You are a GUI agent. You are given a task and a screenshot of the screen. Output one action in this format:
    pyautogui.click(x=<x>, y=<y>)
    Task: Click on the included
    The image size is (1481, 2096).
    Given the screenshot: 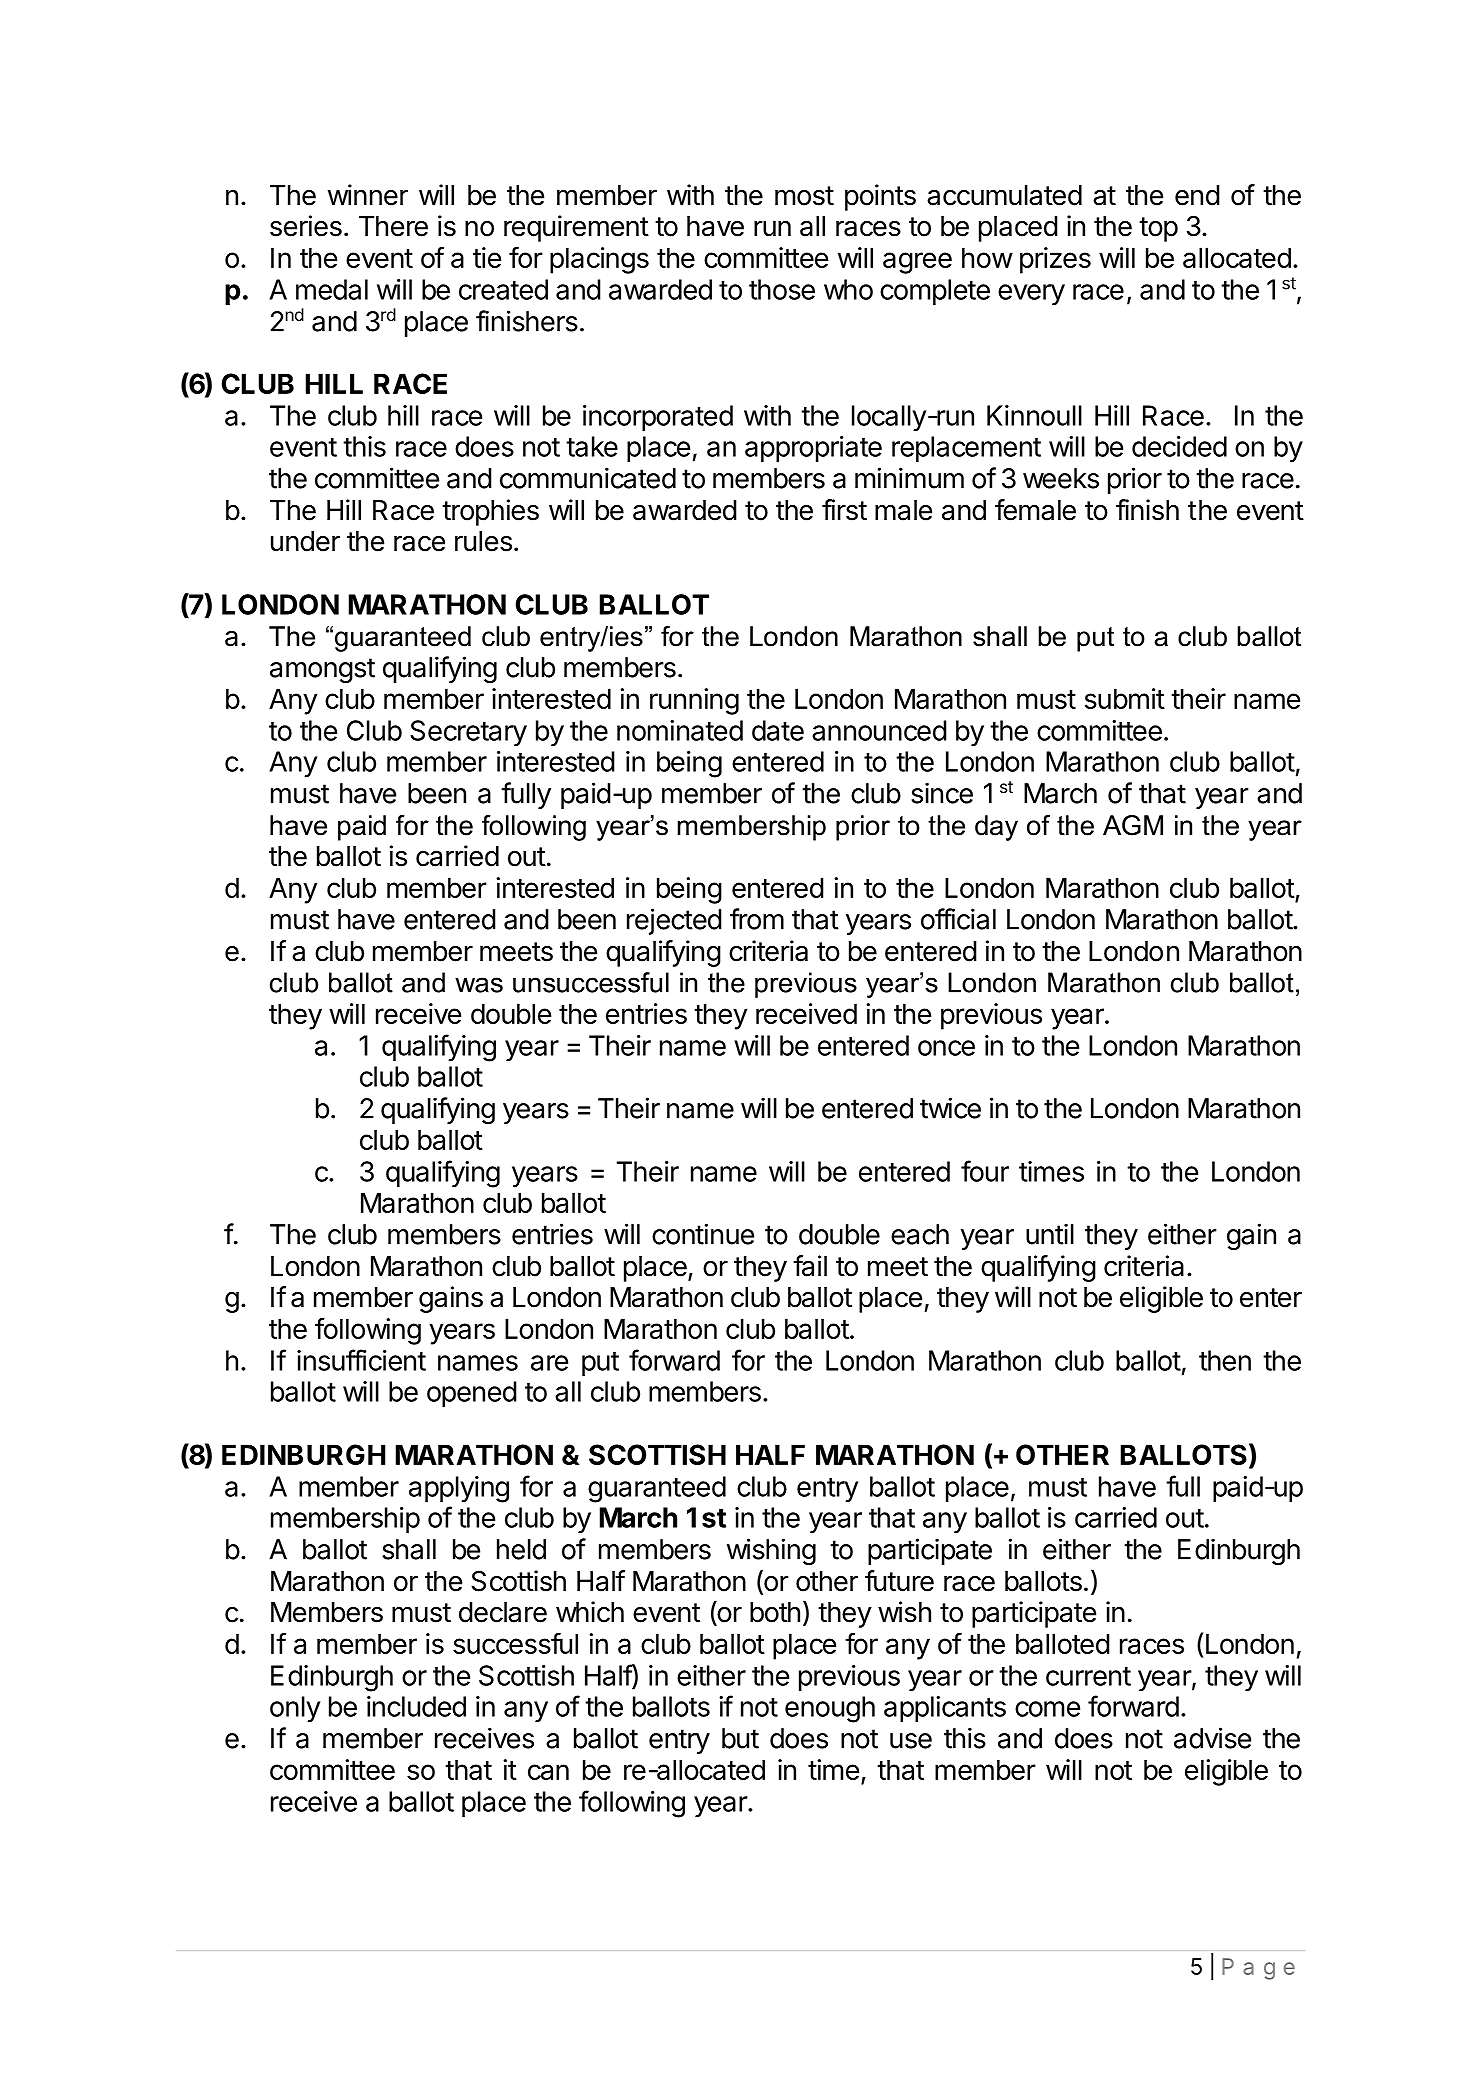 What is the action you would take?
    pyautogui.click(x=416, y=1706)
